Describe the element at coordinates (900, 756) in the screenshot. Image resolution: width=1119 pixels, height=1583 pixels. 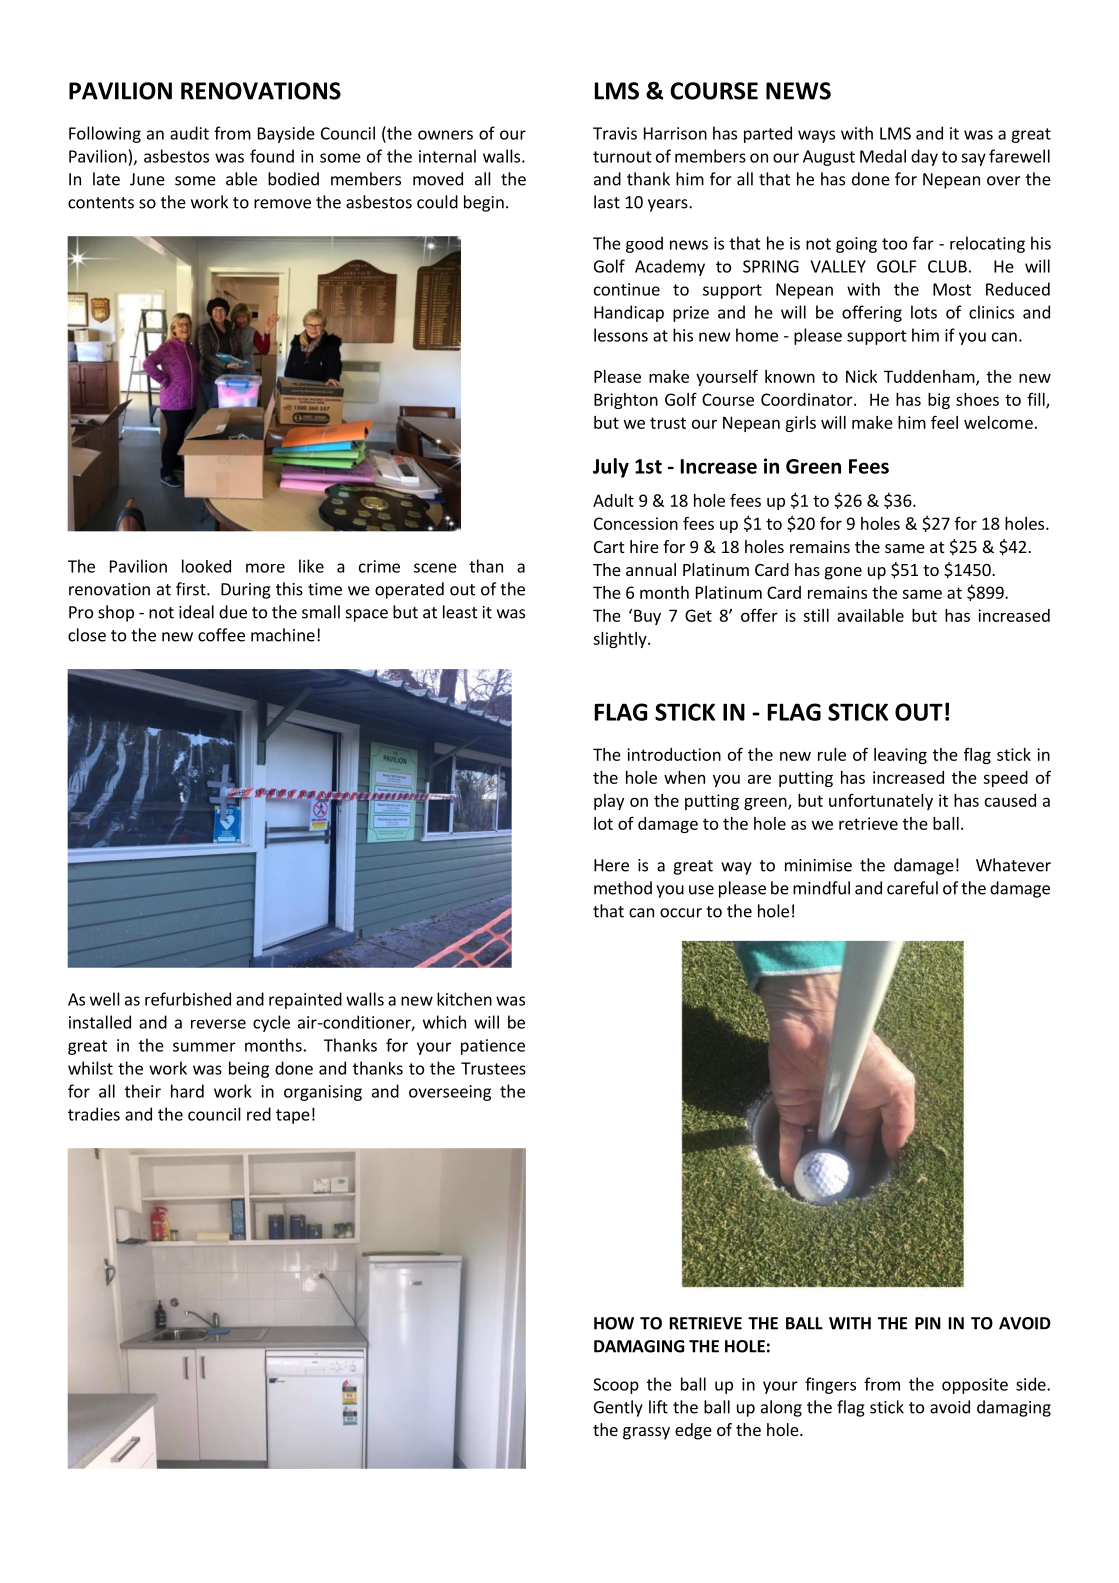
I see `leaving` at that location.
